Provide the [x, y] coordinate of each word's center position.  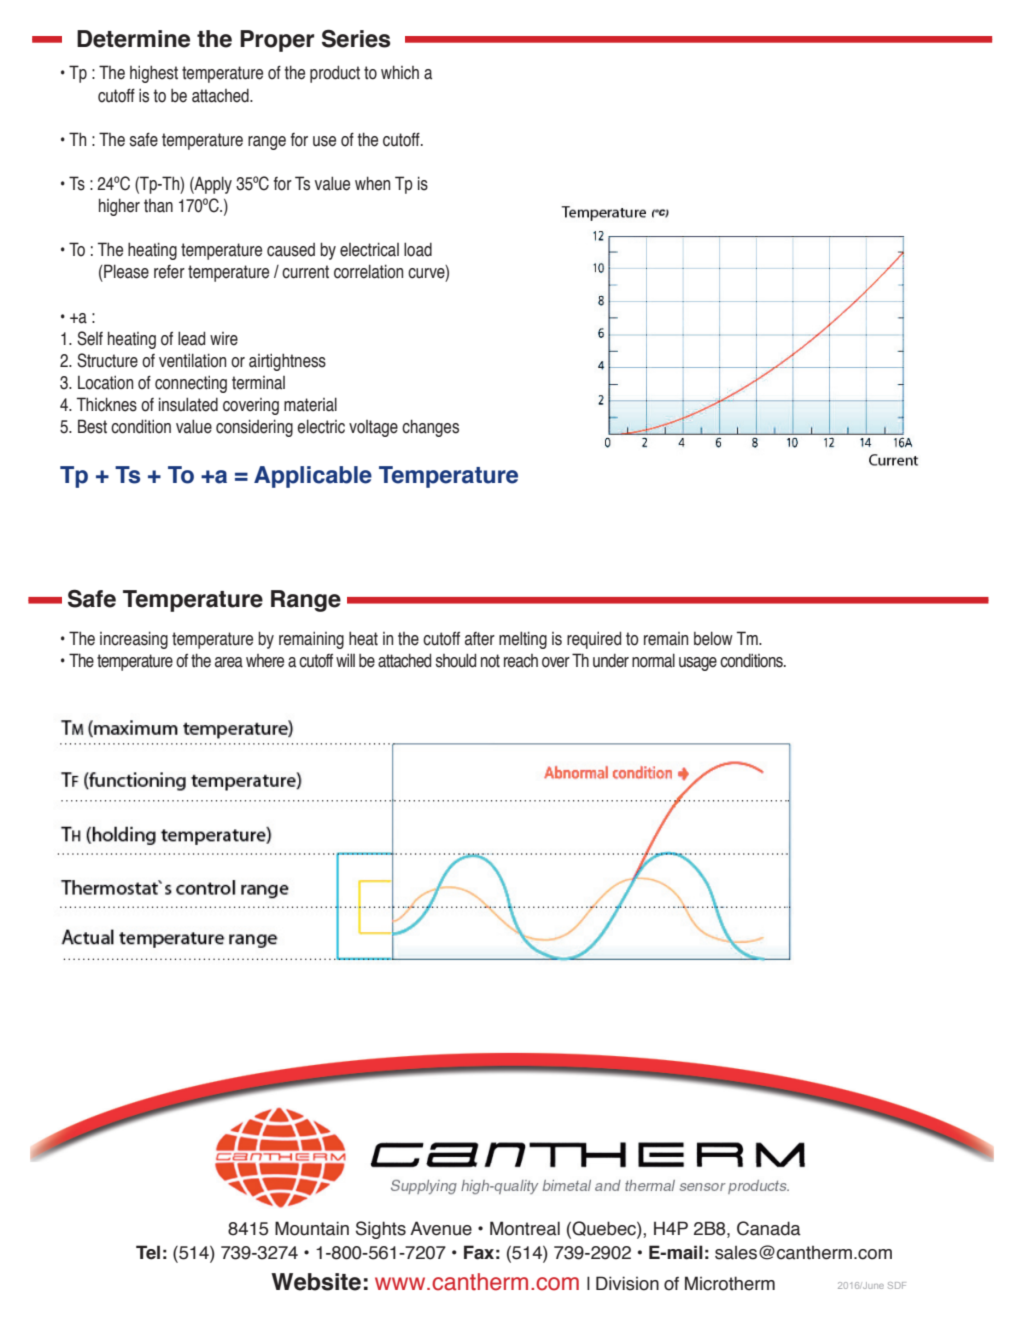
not [490, 661]
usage [698, 664]
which [400, 72]
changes [430, 428]
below [713, 638]
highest [154, 74]
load [418, 249]
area [229, 662]
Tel [148, 1252]
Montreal [525, 1228]
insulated [188, 404]
